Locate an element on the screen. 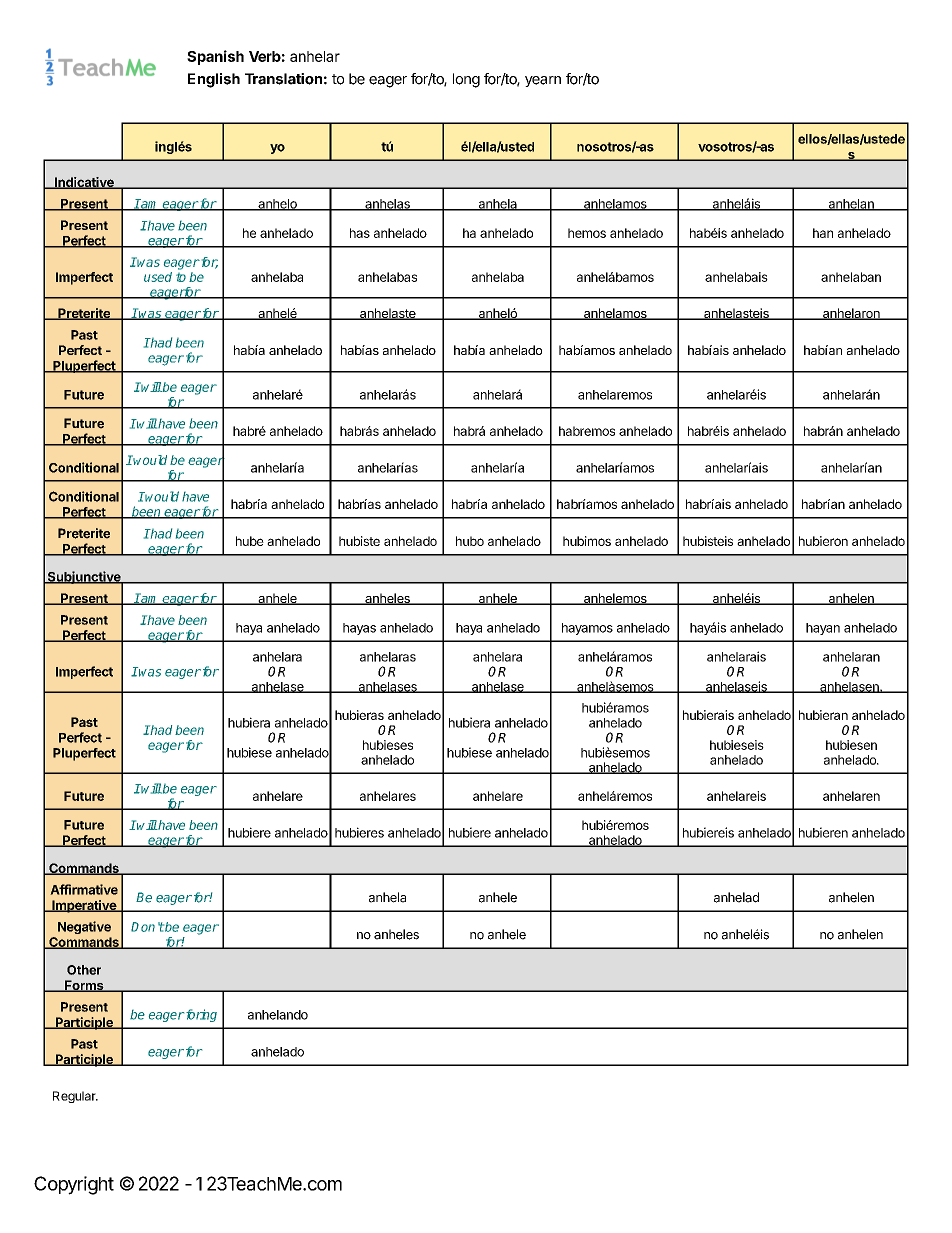  Negative is located at coordinates (84, 927).
